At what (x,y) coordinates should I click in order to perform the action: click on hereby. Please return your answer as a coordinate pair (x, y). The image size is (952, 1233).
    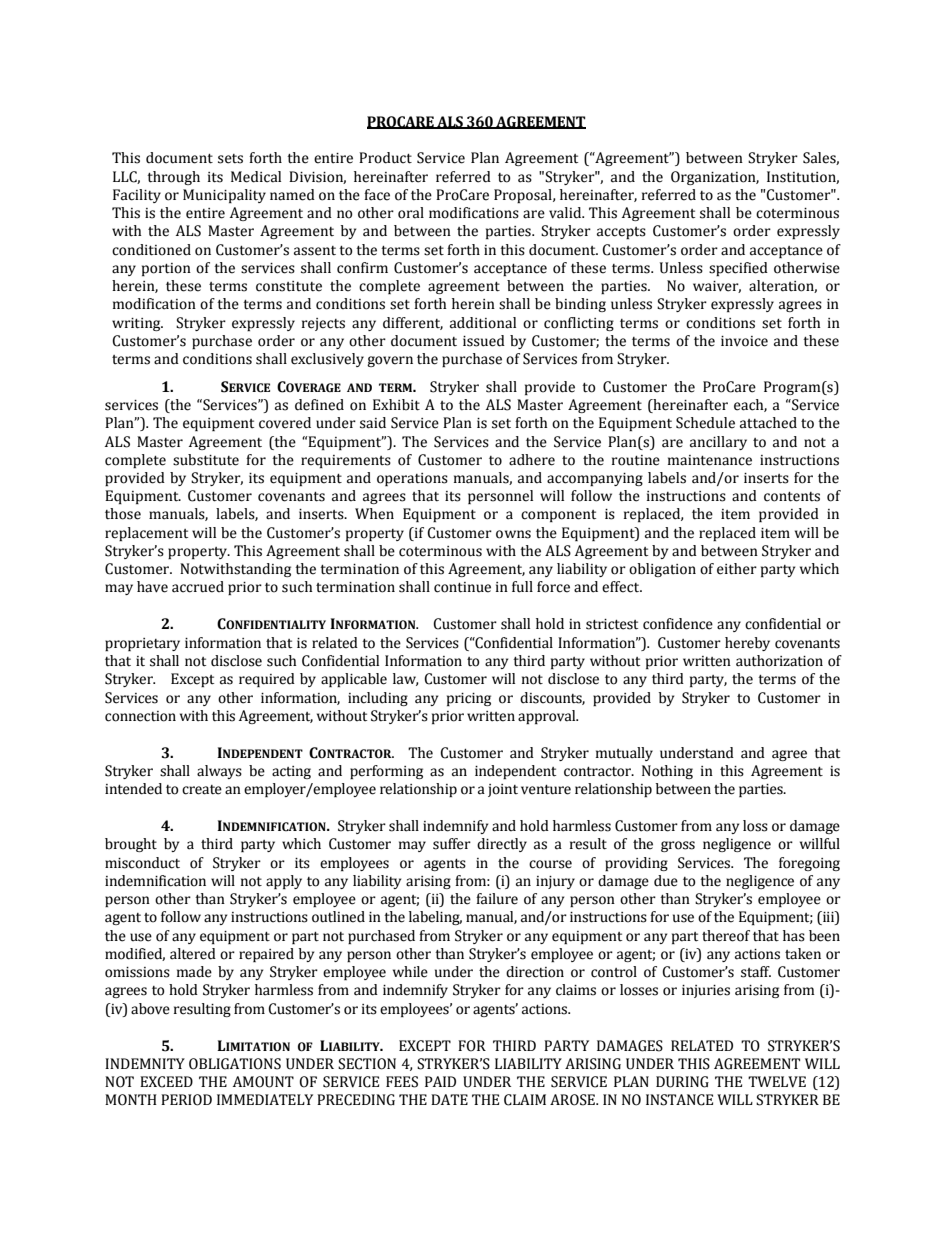
    Looking at the image, I should click on (747, 644).
